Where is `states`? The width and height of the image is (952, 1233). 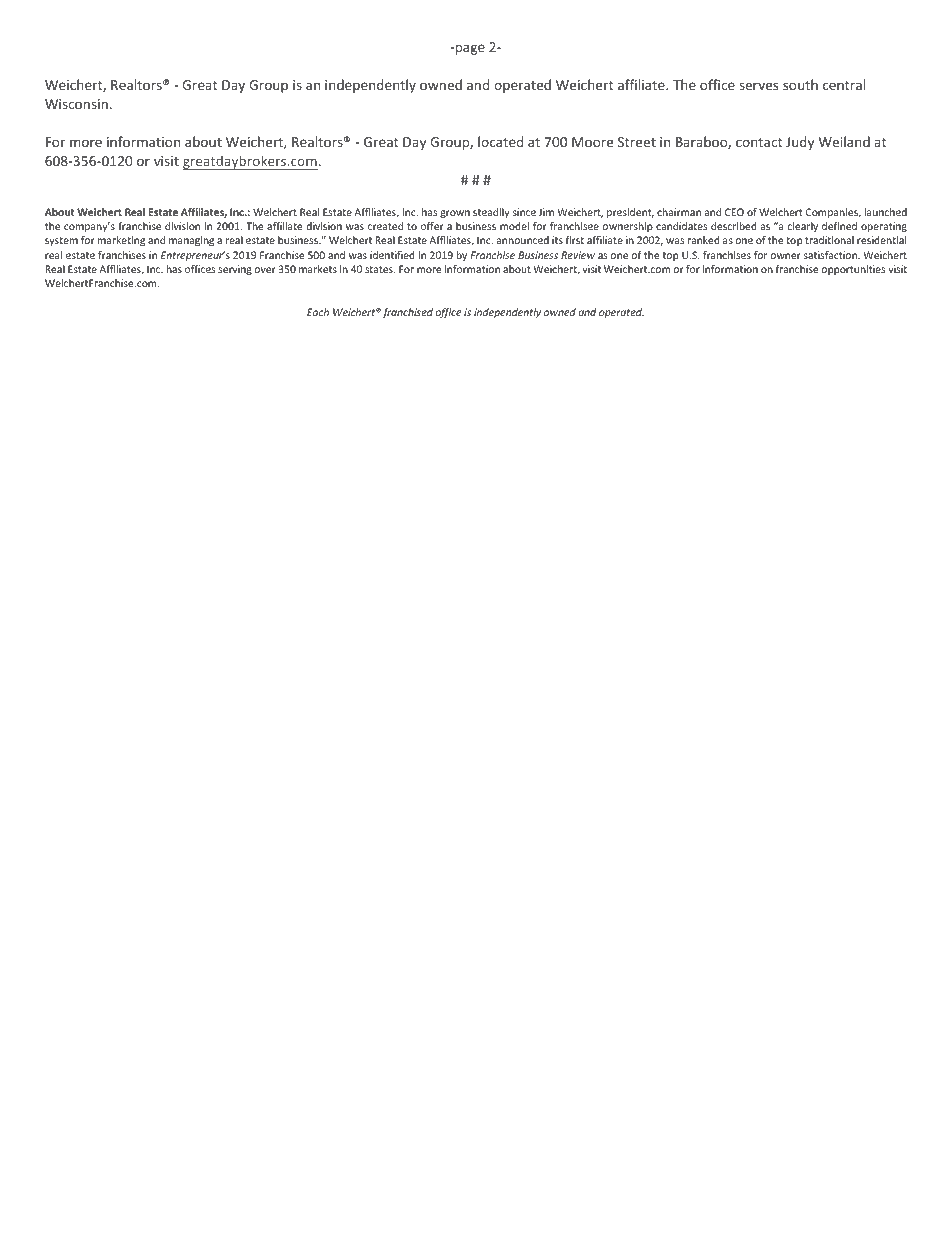
states is located at coordinates (380, 269).
